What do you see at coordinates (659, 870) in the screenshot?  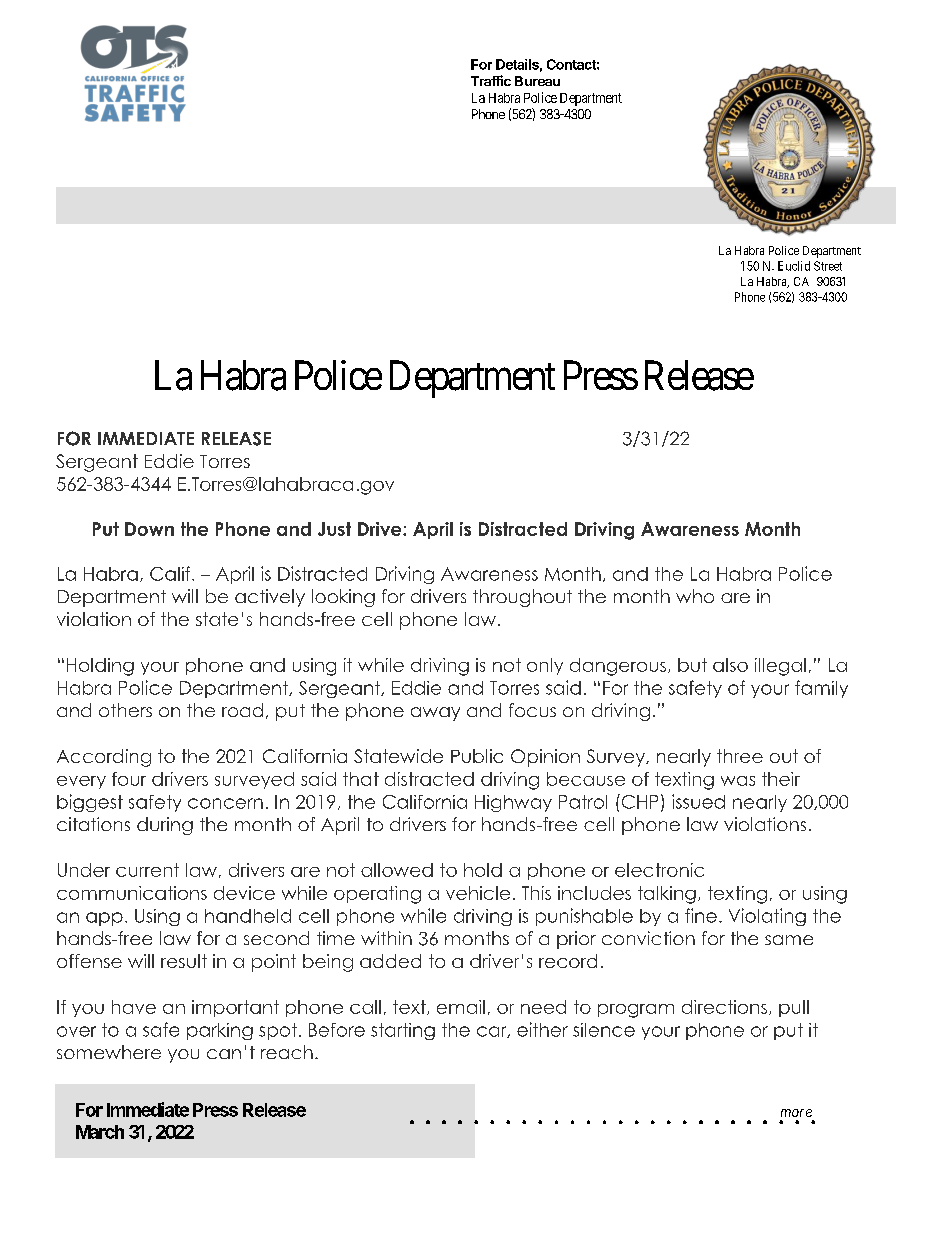 I see `electronic` at bounding box center [659, 870].
